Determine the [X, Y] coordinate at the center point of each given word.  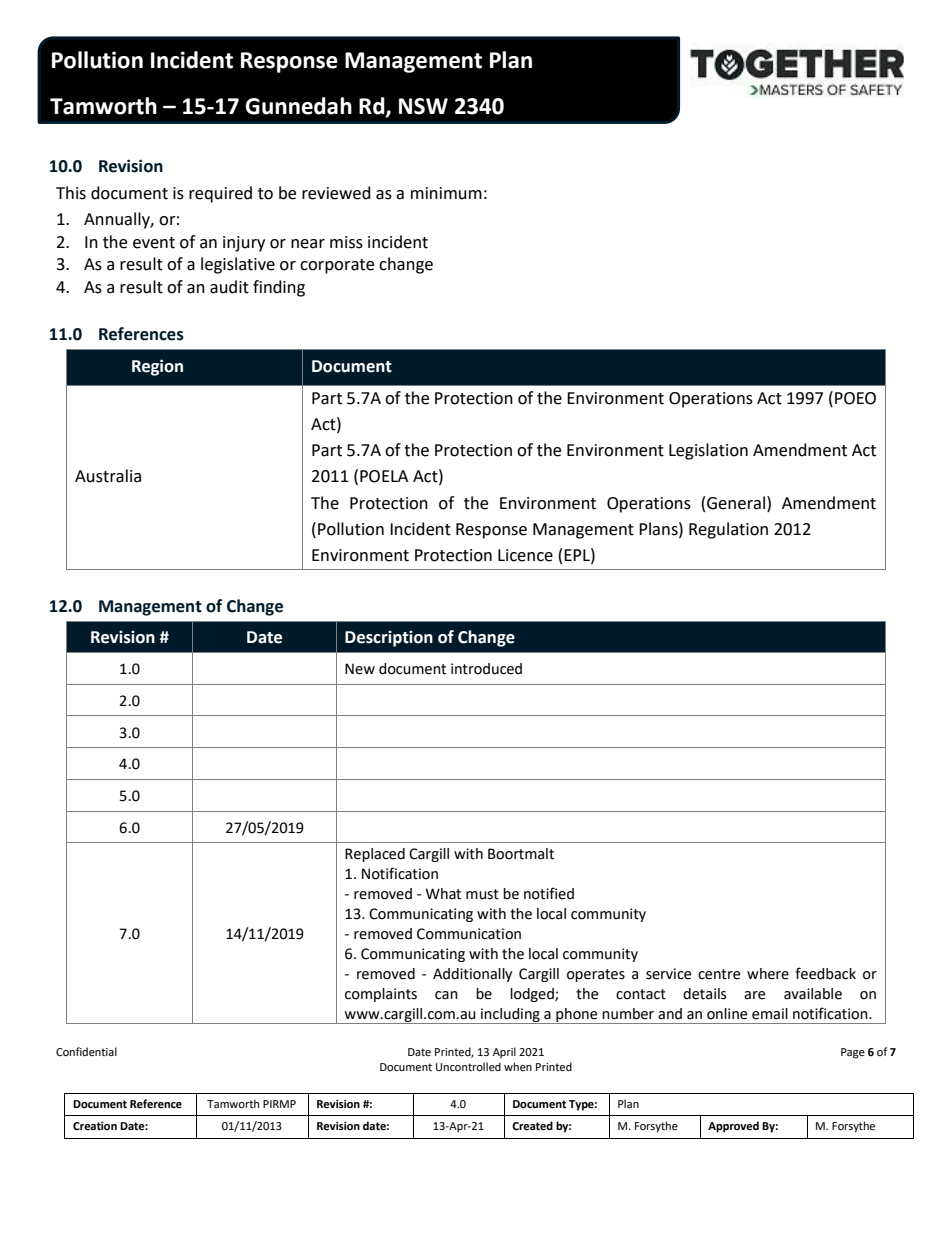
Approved [733, 1127]
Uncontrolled [468, 1067]
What [443, 894]
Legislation [708, 451]
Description [389, 638]
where [768, 974]
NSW [423, 106]
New [360, 669]
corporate [337, 266]
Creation [95, 1126]
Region [157, 367]
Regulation [728, 530]
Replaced [375, 855]
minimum [446, 193]
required [220, 194]
